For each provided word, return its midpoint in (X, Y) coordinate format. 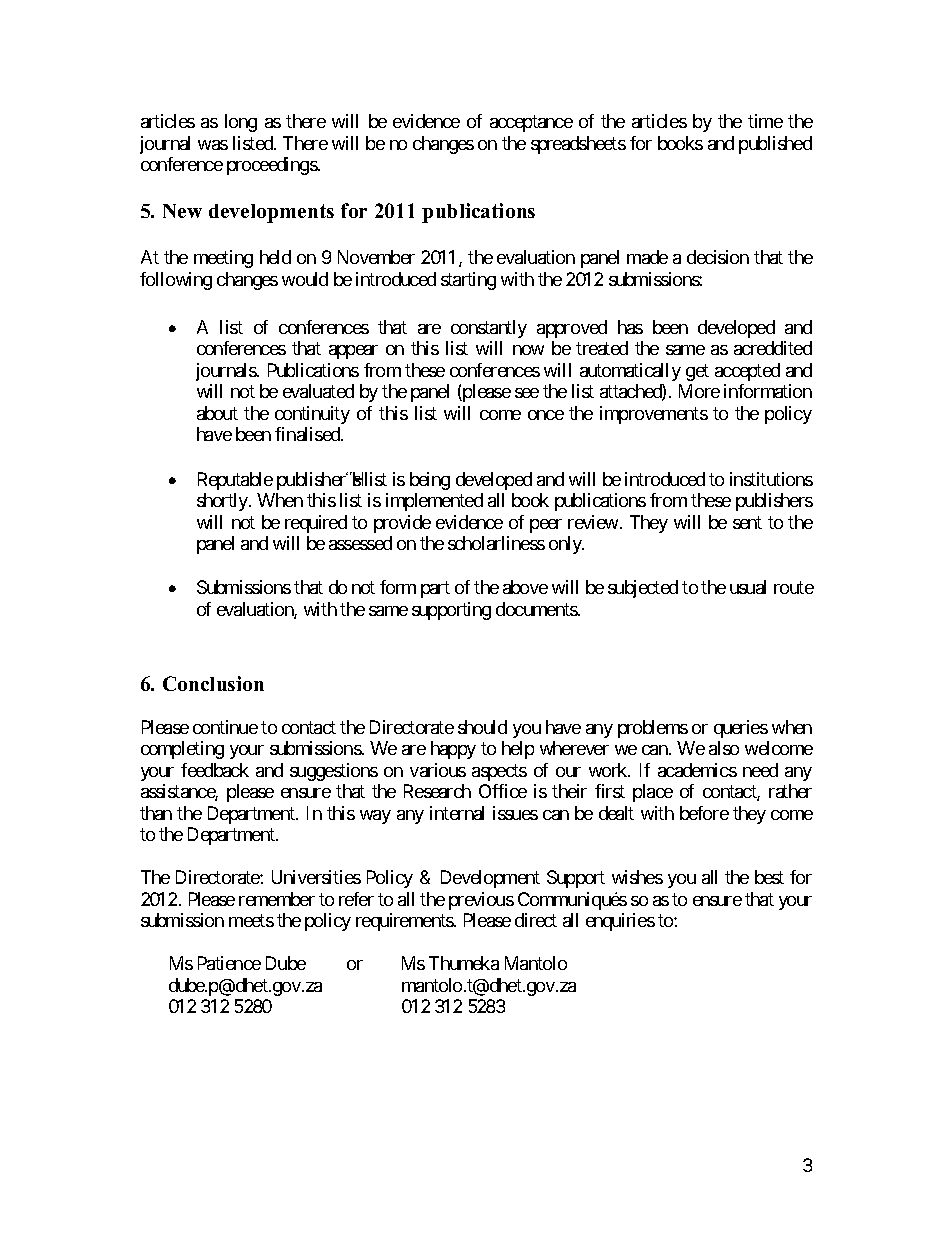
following (176, 281)
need (760, 770)
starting (468, 281)
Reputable (235, 481)
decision (718, 257)
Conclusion (213, 683)
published (775, 145)
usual (748, 587)
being (430, 481)
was (213, 145)
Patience (229, 963)
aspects (499, 772)
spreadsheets (578, 145)
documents (537, 609)
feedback (215, 770)
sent (747, 522)
